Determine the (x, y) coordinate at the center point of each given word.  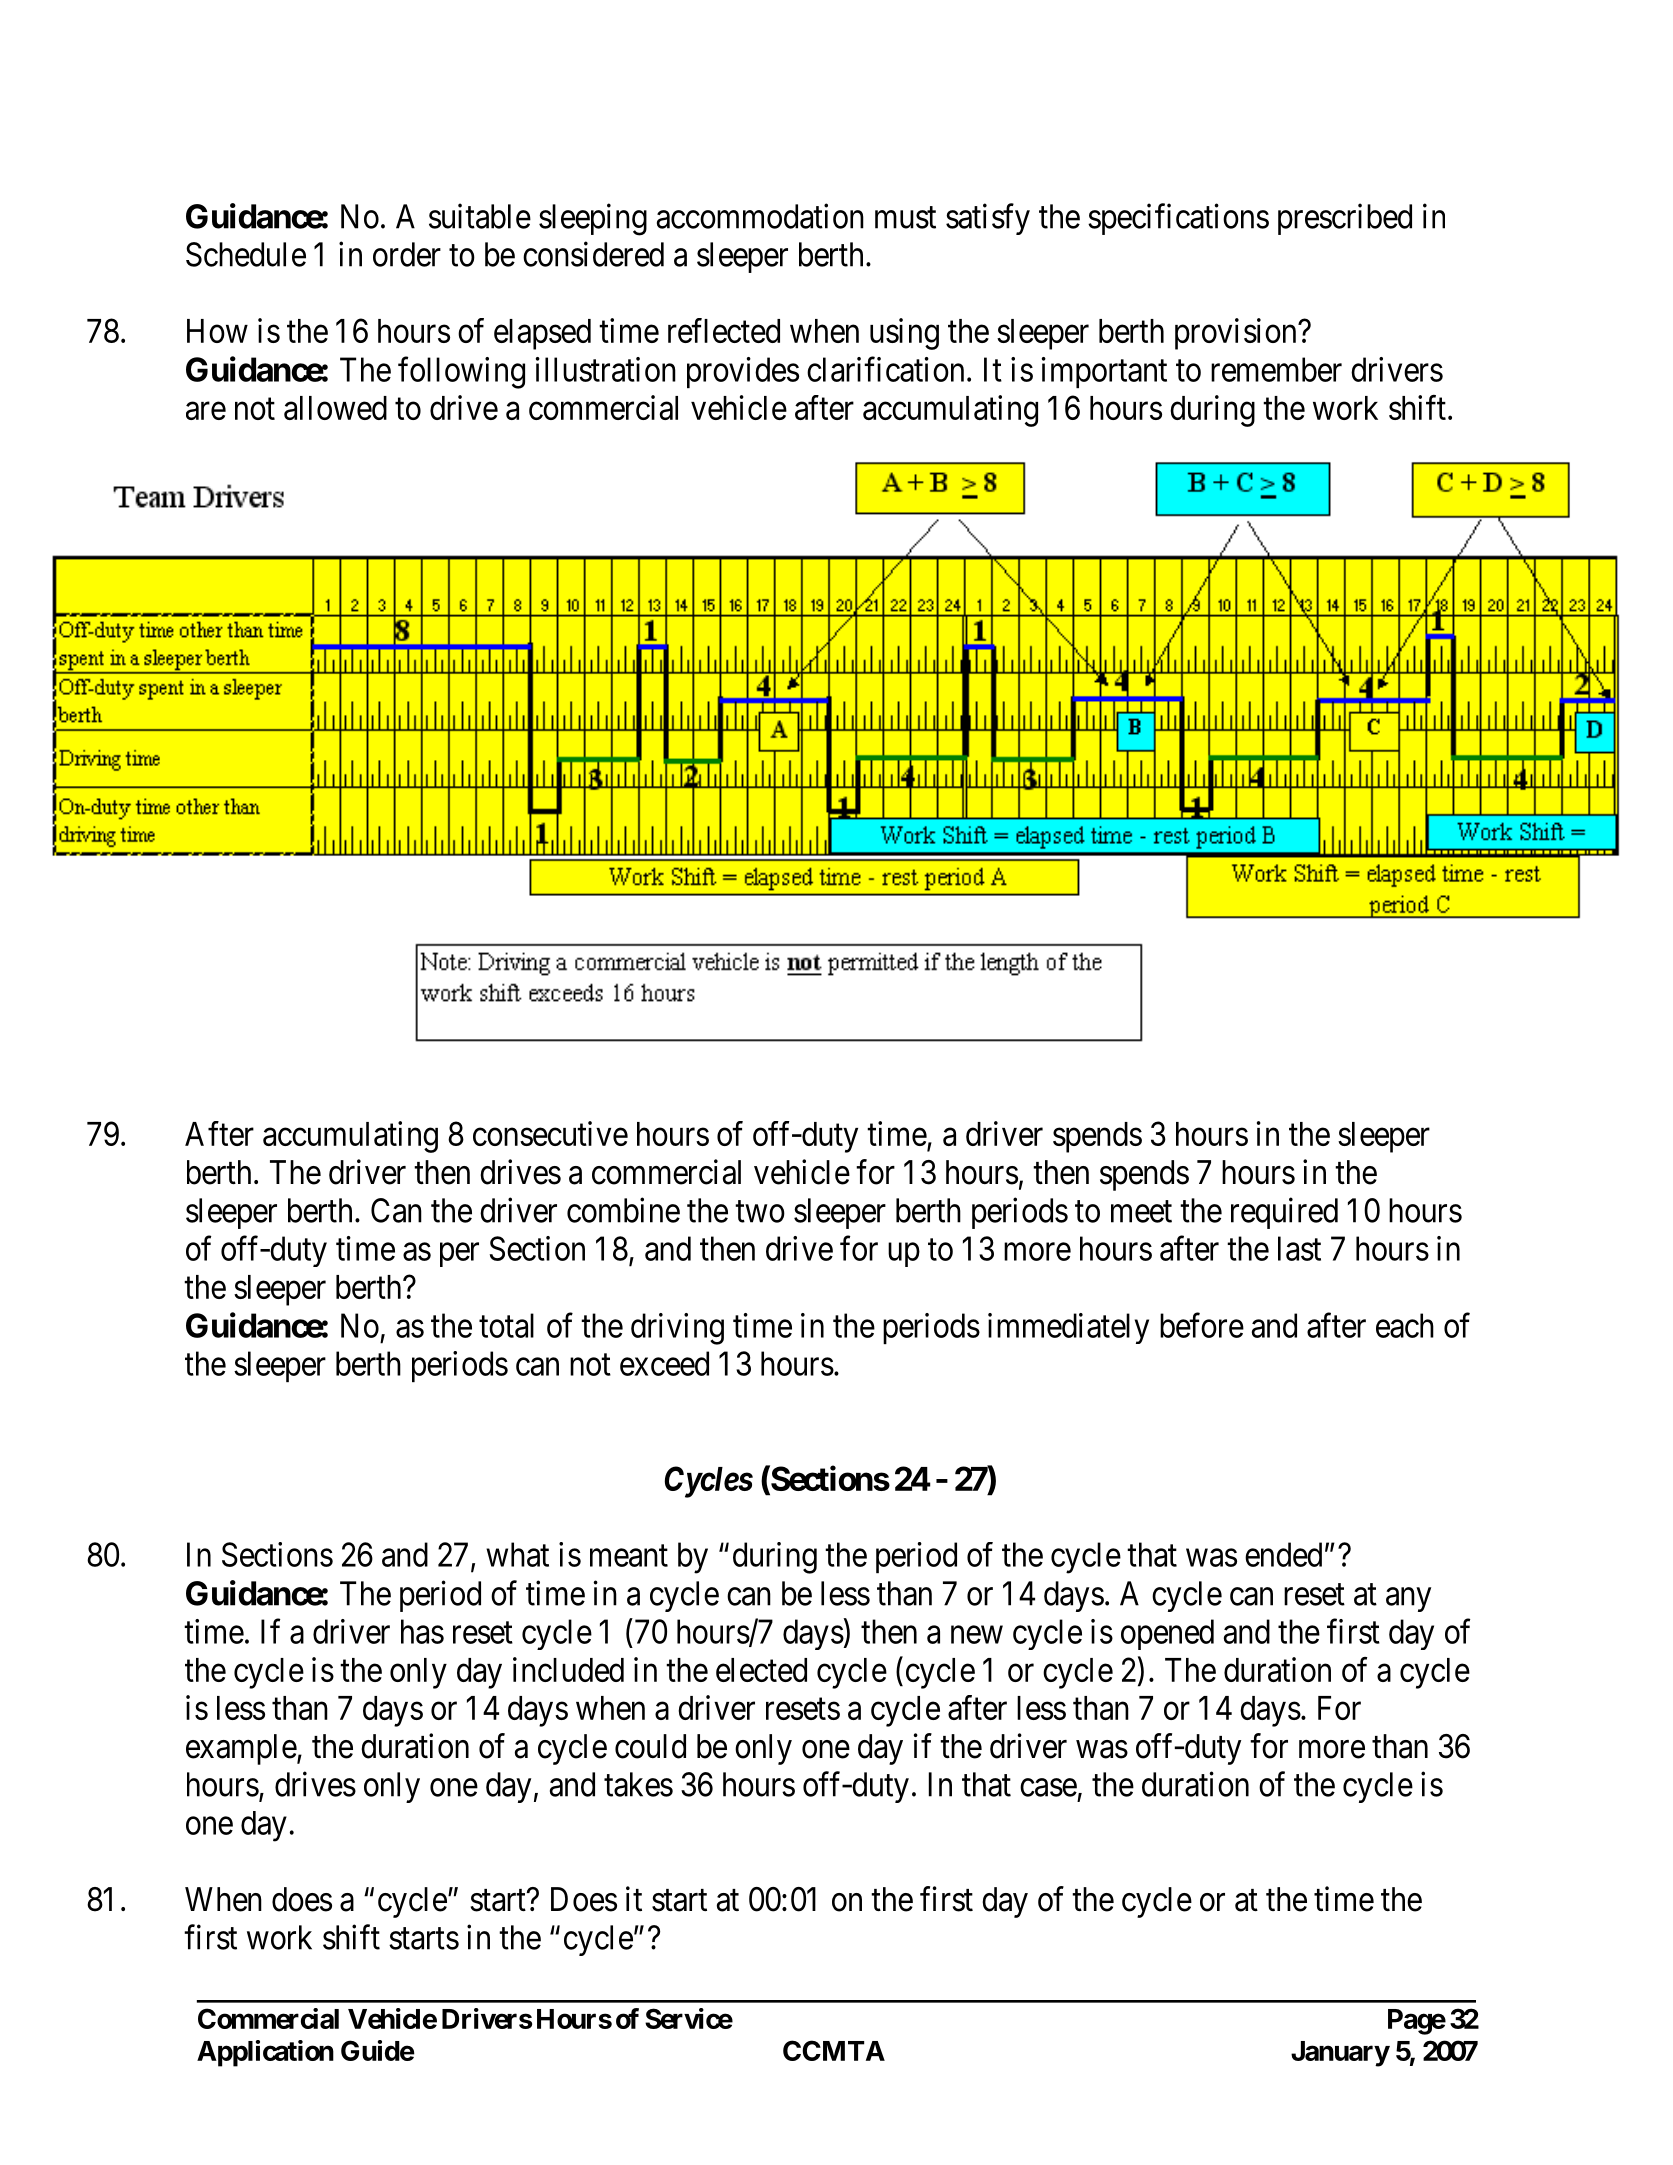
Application (265, 2053)
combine (623, 1210)
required (1284, 1213)
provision (1237, 334)
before (1202, 1325)
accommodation (760, 216)
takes (638, 1784)
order (407, 254)
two (760, 1212)
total (506, 1325)
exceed (664, 1363)
